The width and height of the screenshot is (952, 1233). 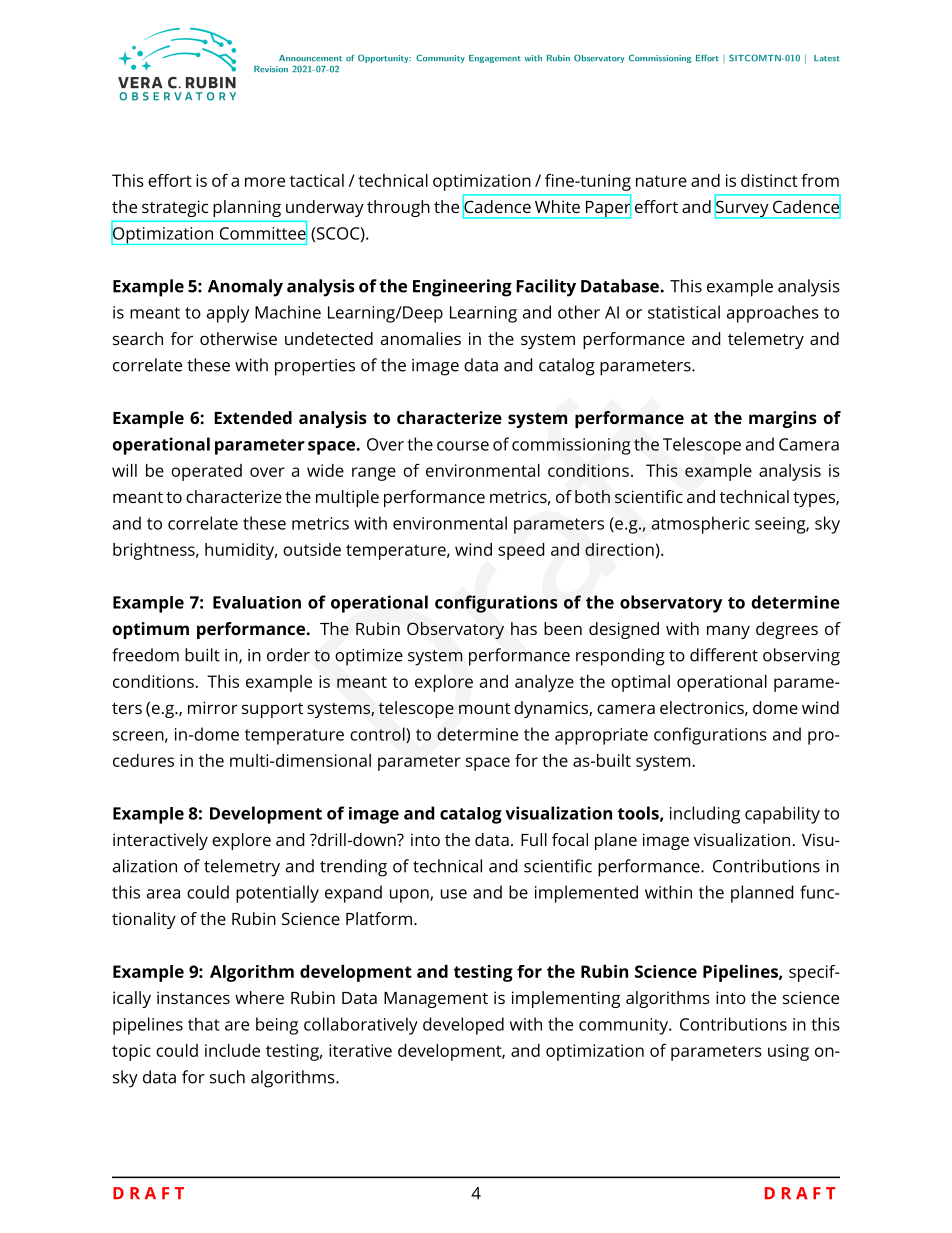 I want to click on Engagement, so click(x=495, y=59).
